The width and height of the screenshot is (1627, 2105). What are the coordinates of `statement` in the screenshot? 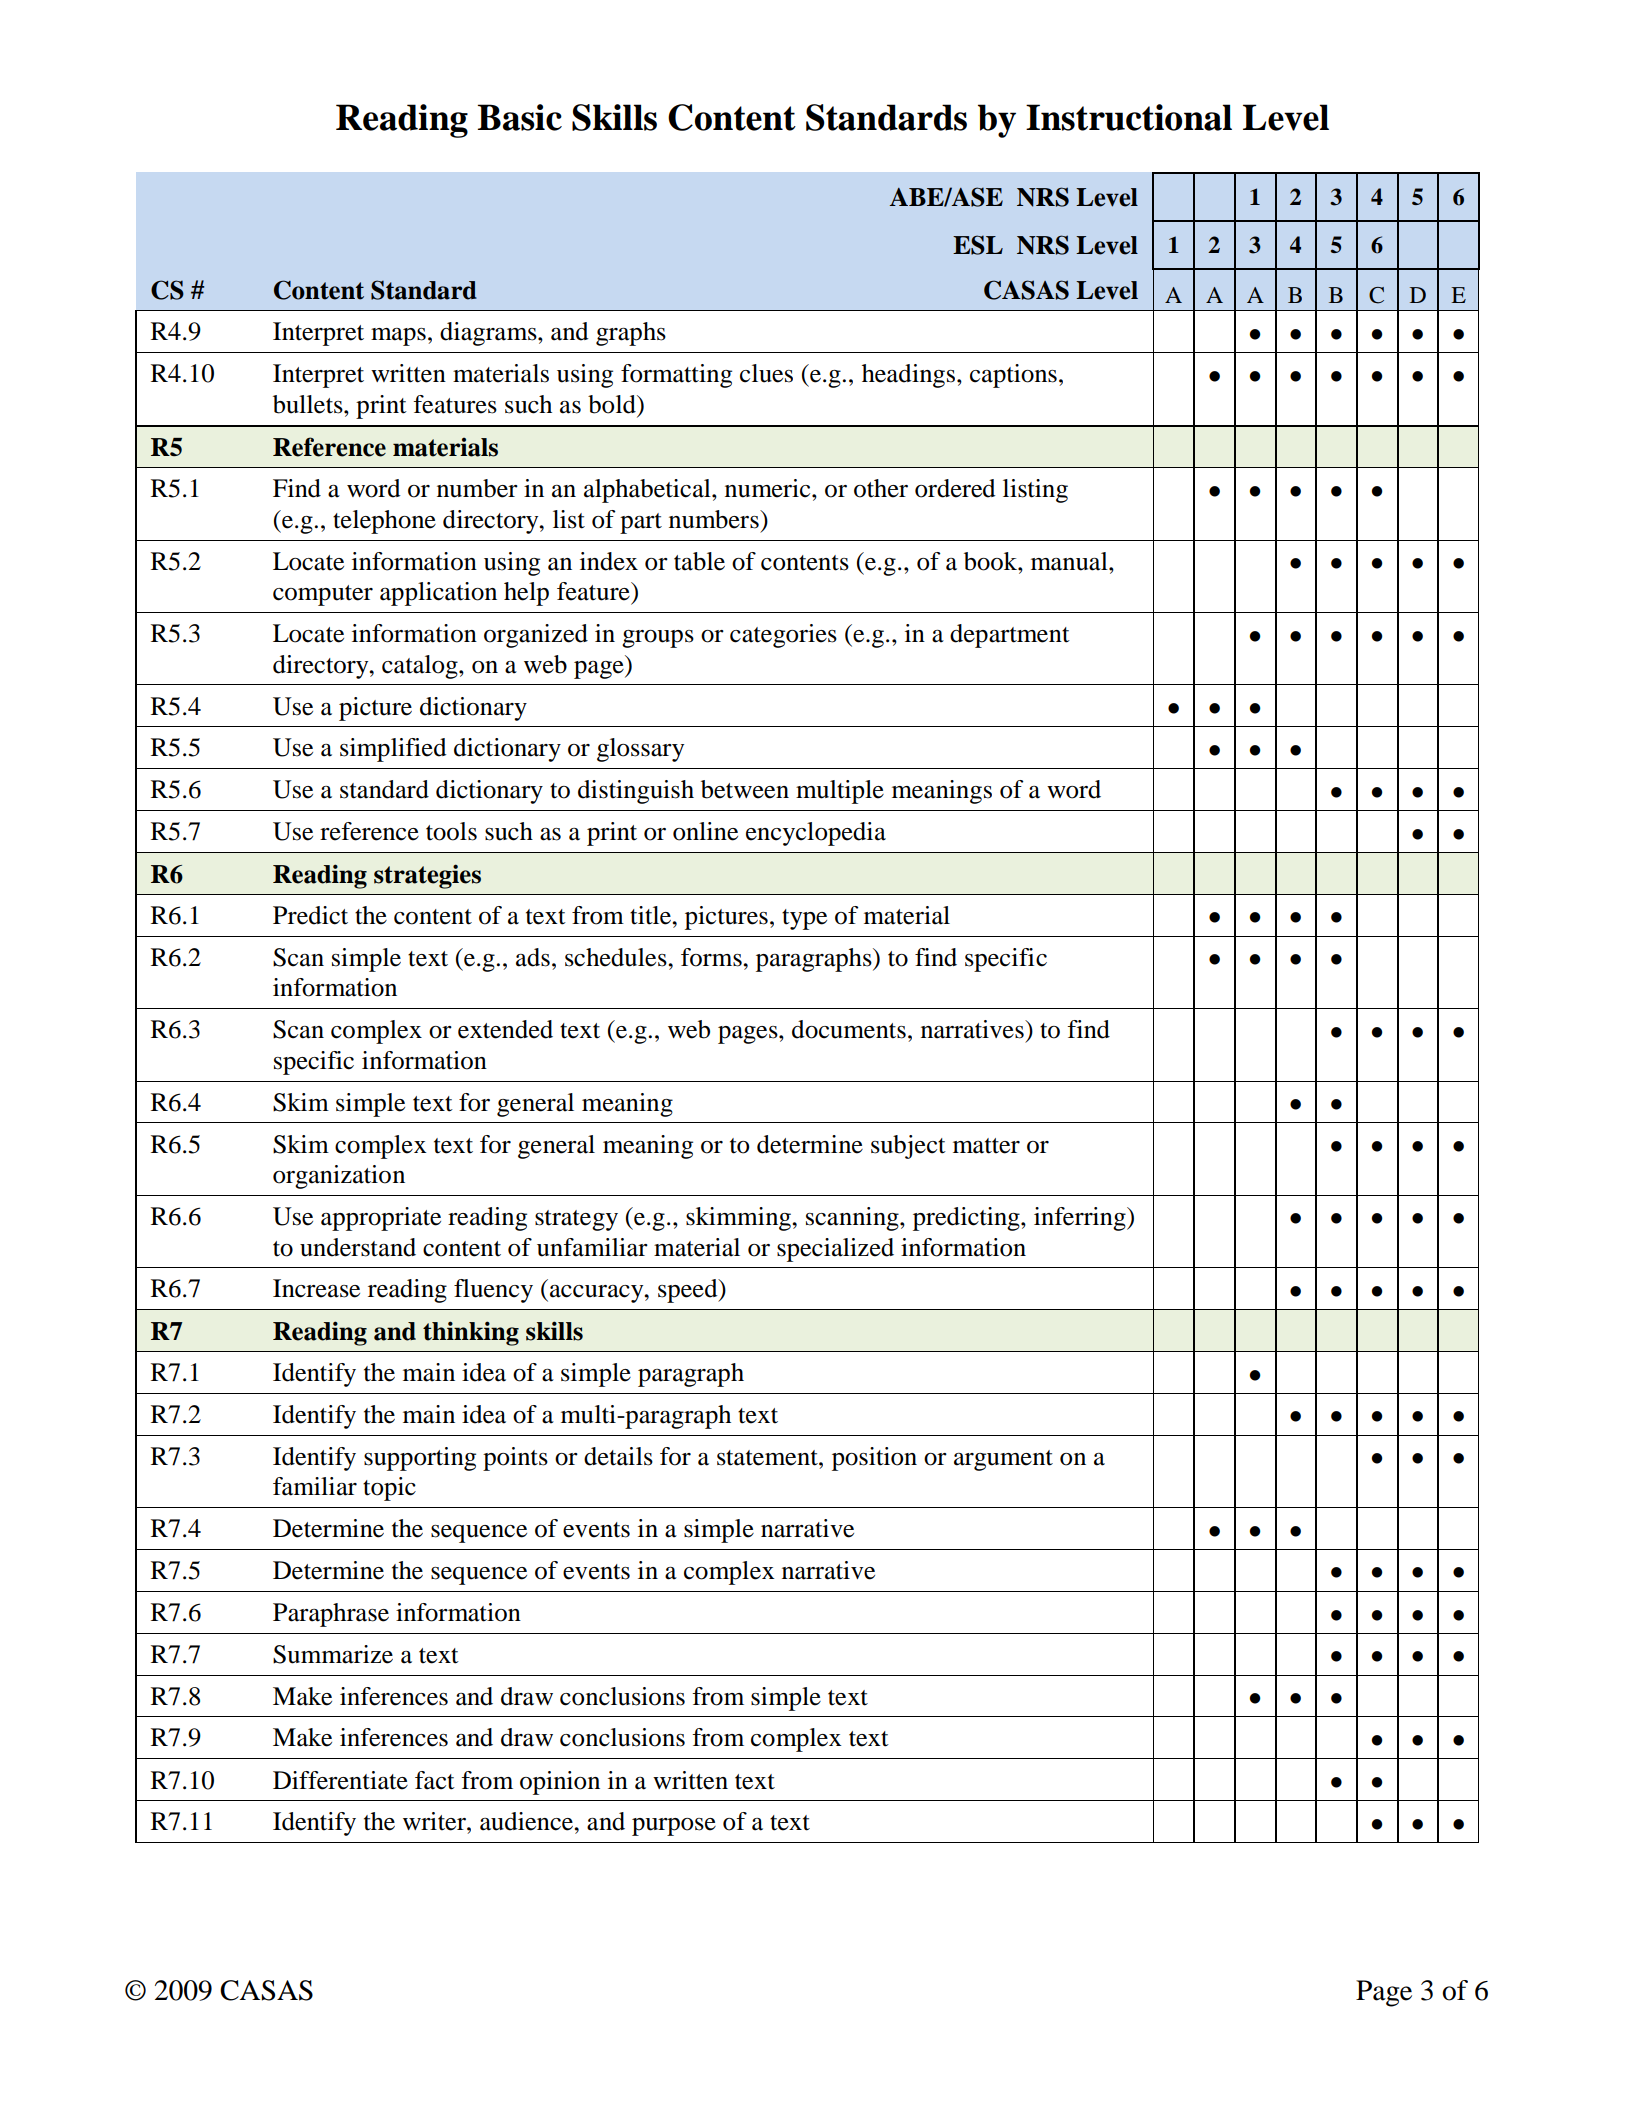 It's located at (768, 1458).
